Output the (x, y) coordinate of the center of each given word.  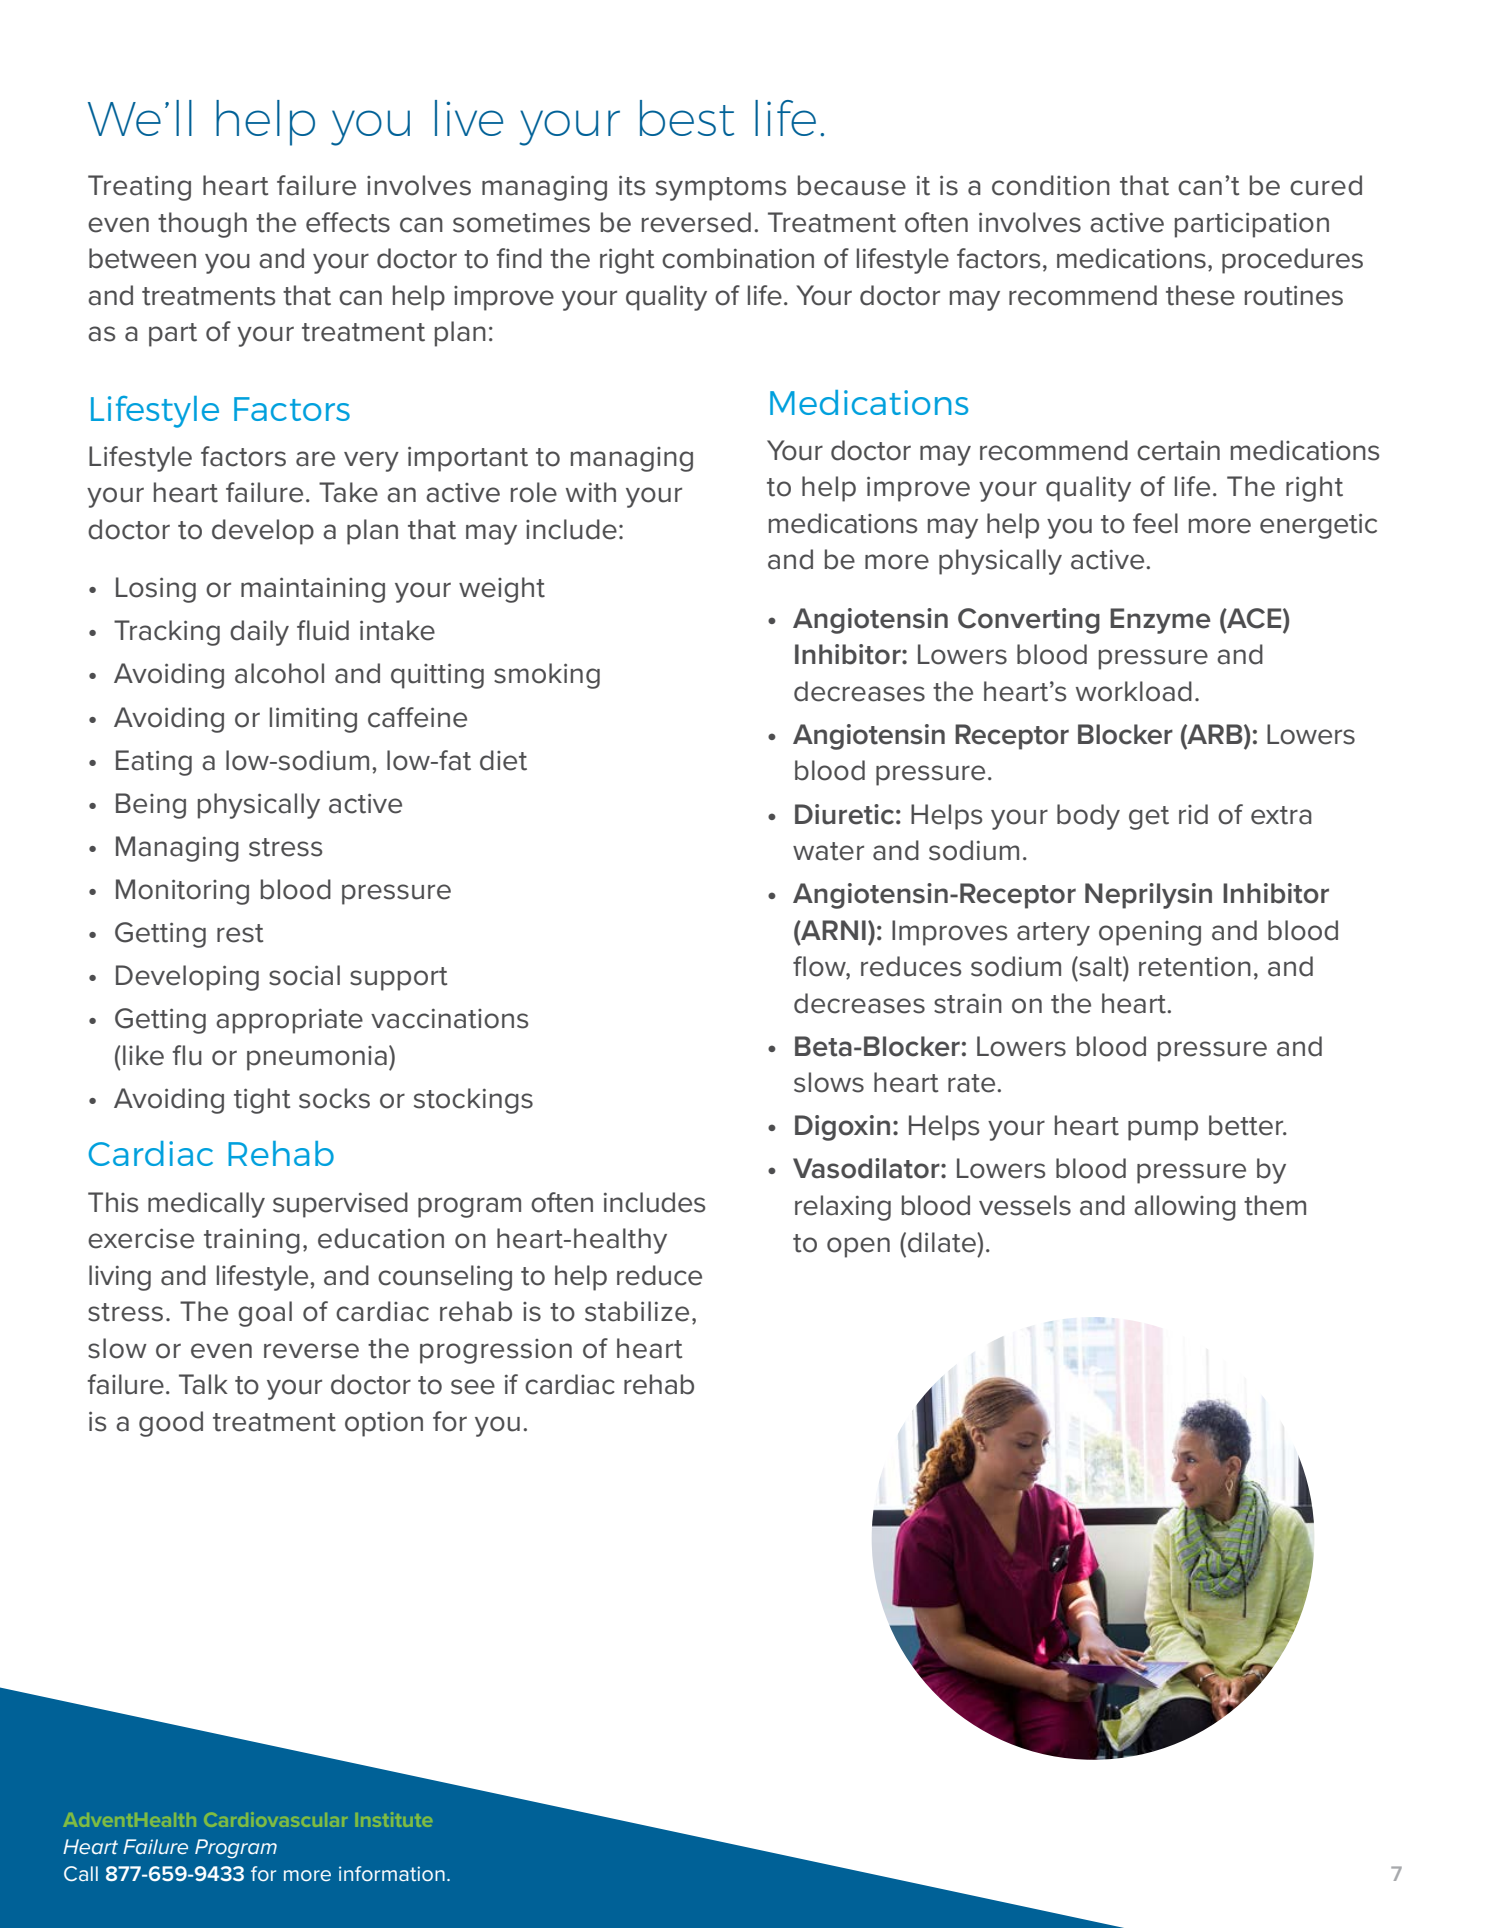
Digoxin (842, 1128)
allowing (1185, 1208)
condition (1051, 185)
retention (1195, 967)
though (202, 225)
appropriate (289, 1021)
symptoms (721, 189)
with (591, 492)
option (384, 1424)
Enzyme (1160, 621)
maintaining (313, 590)
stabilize (637, 1311)
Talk (203, 1384)
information (392, 1873)
